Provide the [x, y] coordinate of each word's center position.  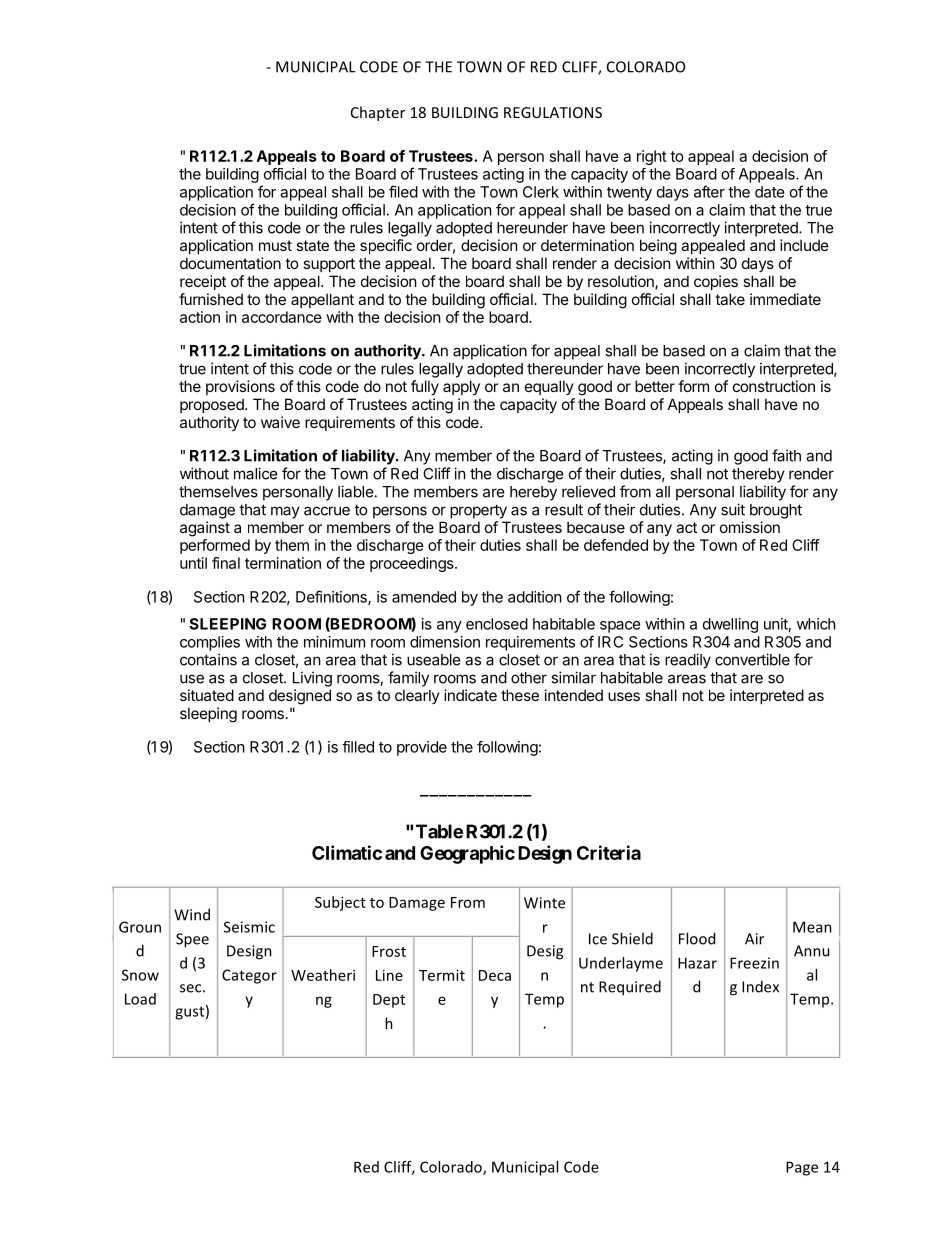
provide [422, 748]
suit [733, 509]
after [709, 191]
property [478, 511]
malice [256, 473]
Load [140, 999]
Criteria [609, 852]
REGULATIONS [553, 112]
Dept [389, 1001]
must [275, 245]
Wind [192, 914]
